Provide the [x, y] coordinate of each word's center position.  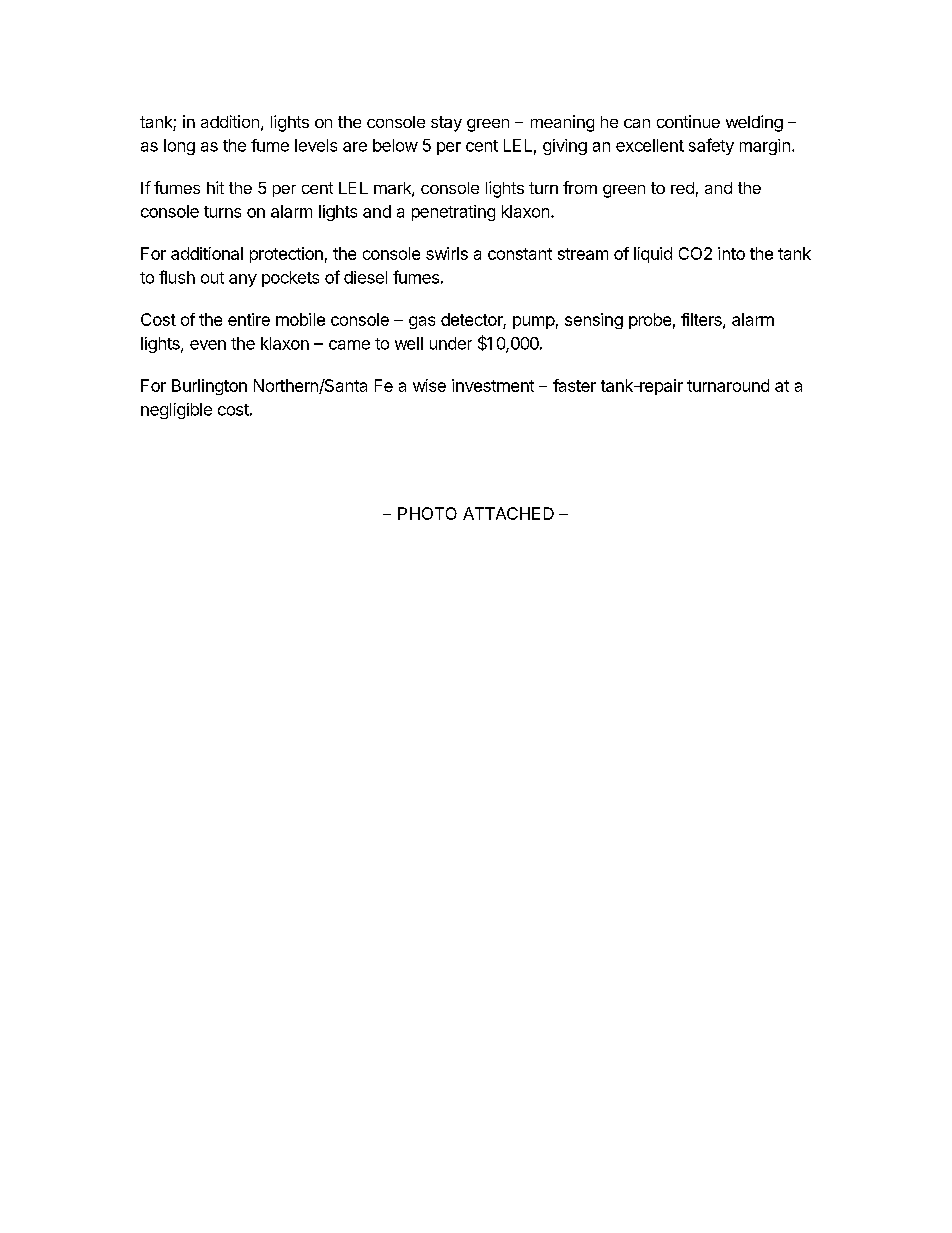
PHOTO [427, 513]
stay [446, 124]
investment [493, 385]
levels [316, 145]
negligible [176, 411]
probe [650, 321]
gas [422, 322]
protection [286, 255]
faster [574, 385]
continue [688, 121]
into [731, 253]
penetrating [453, 213]
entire [249, 319]
